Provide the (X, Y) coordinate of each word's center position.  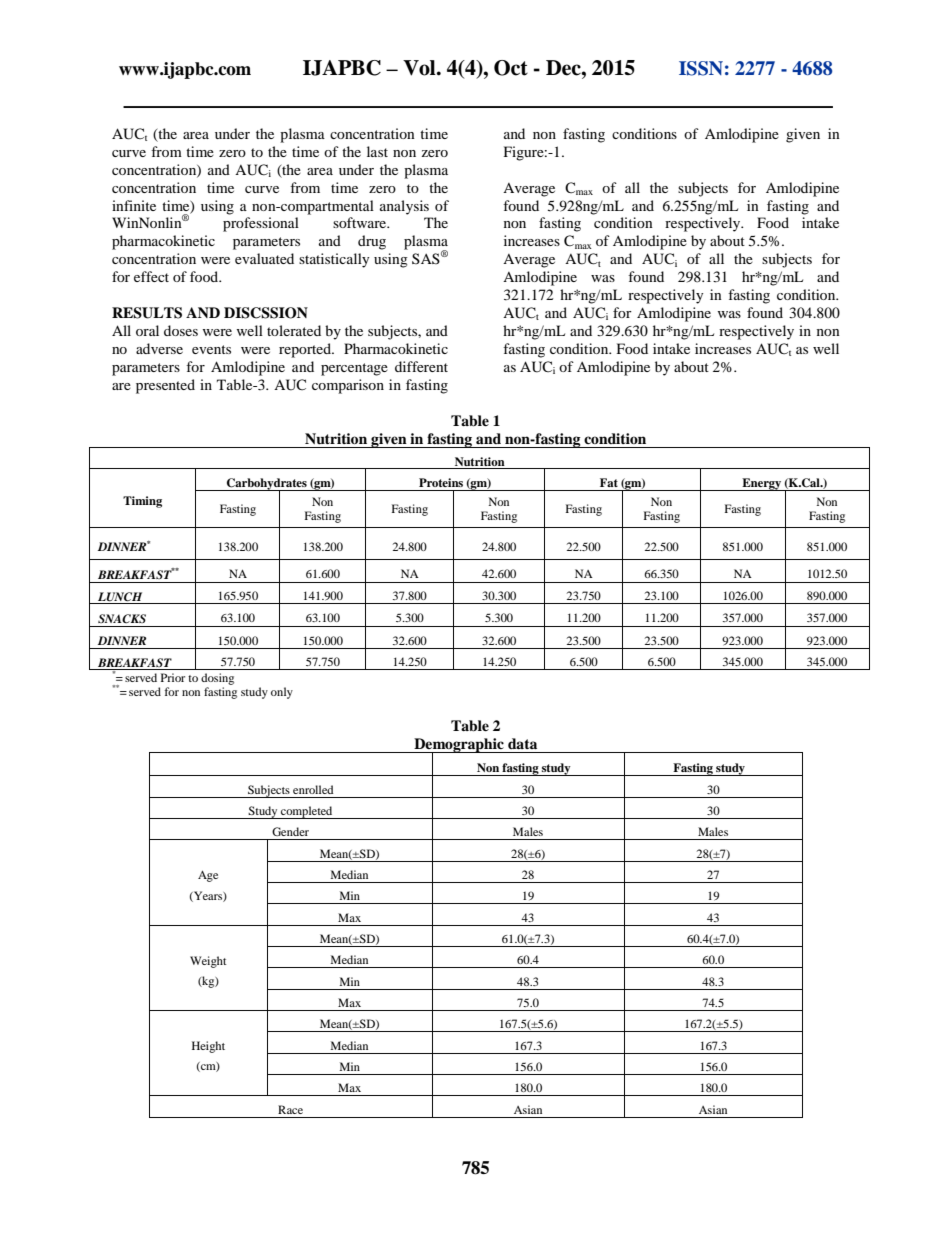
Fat (609, 482)
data (522, 743)
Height (208, 1047)
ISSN (701, 68)
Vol (420, 68)
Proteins (441, 482)
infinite (134, 205)
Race (290, 1109)
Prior (173, 677)
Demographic (459, 746)
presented (165, 386)
